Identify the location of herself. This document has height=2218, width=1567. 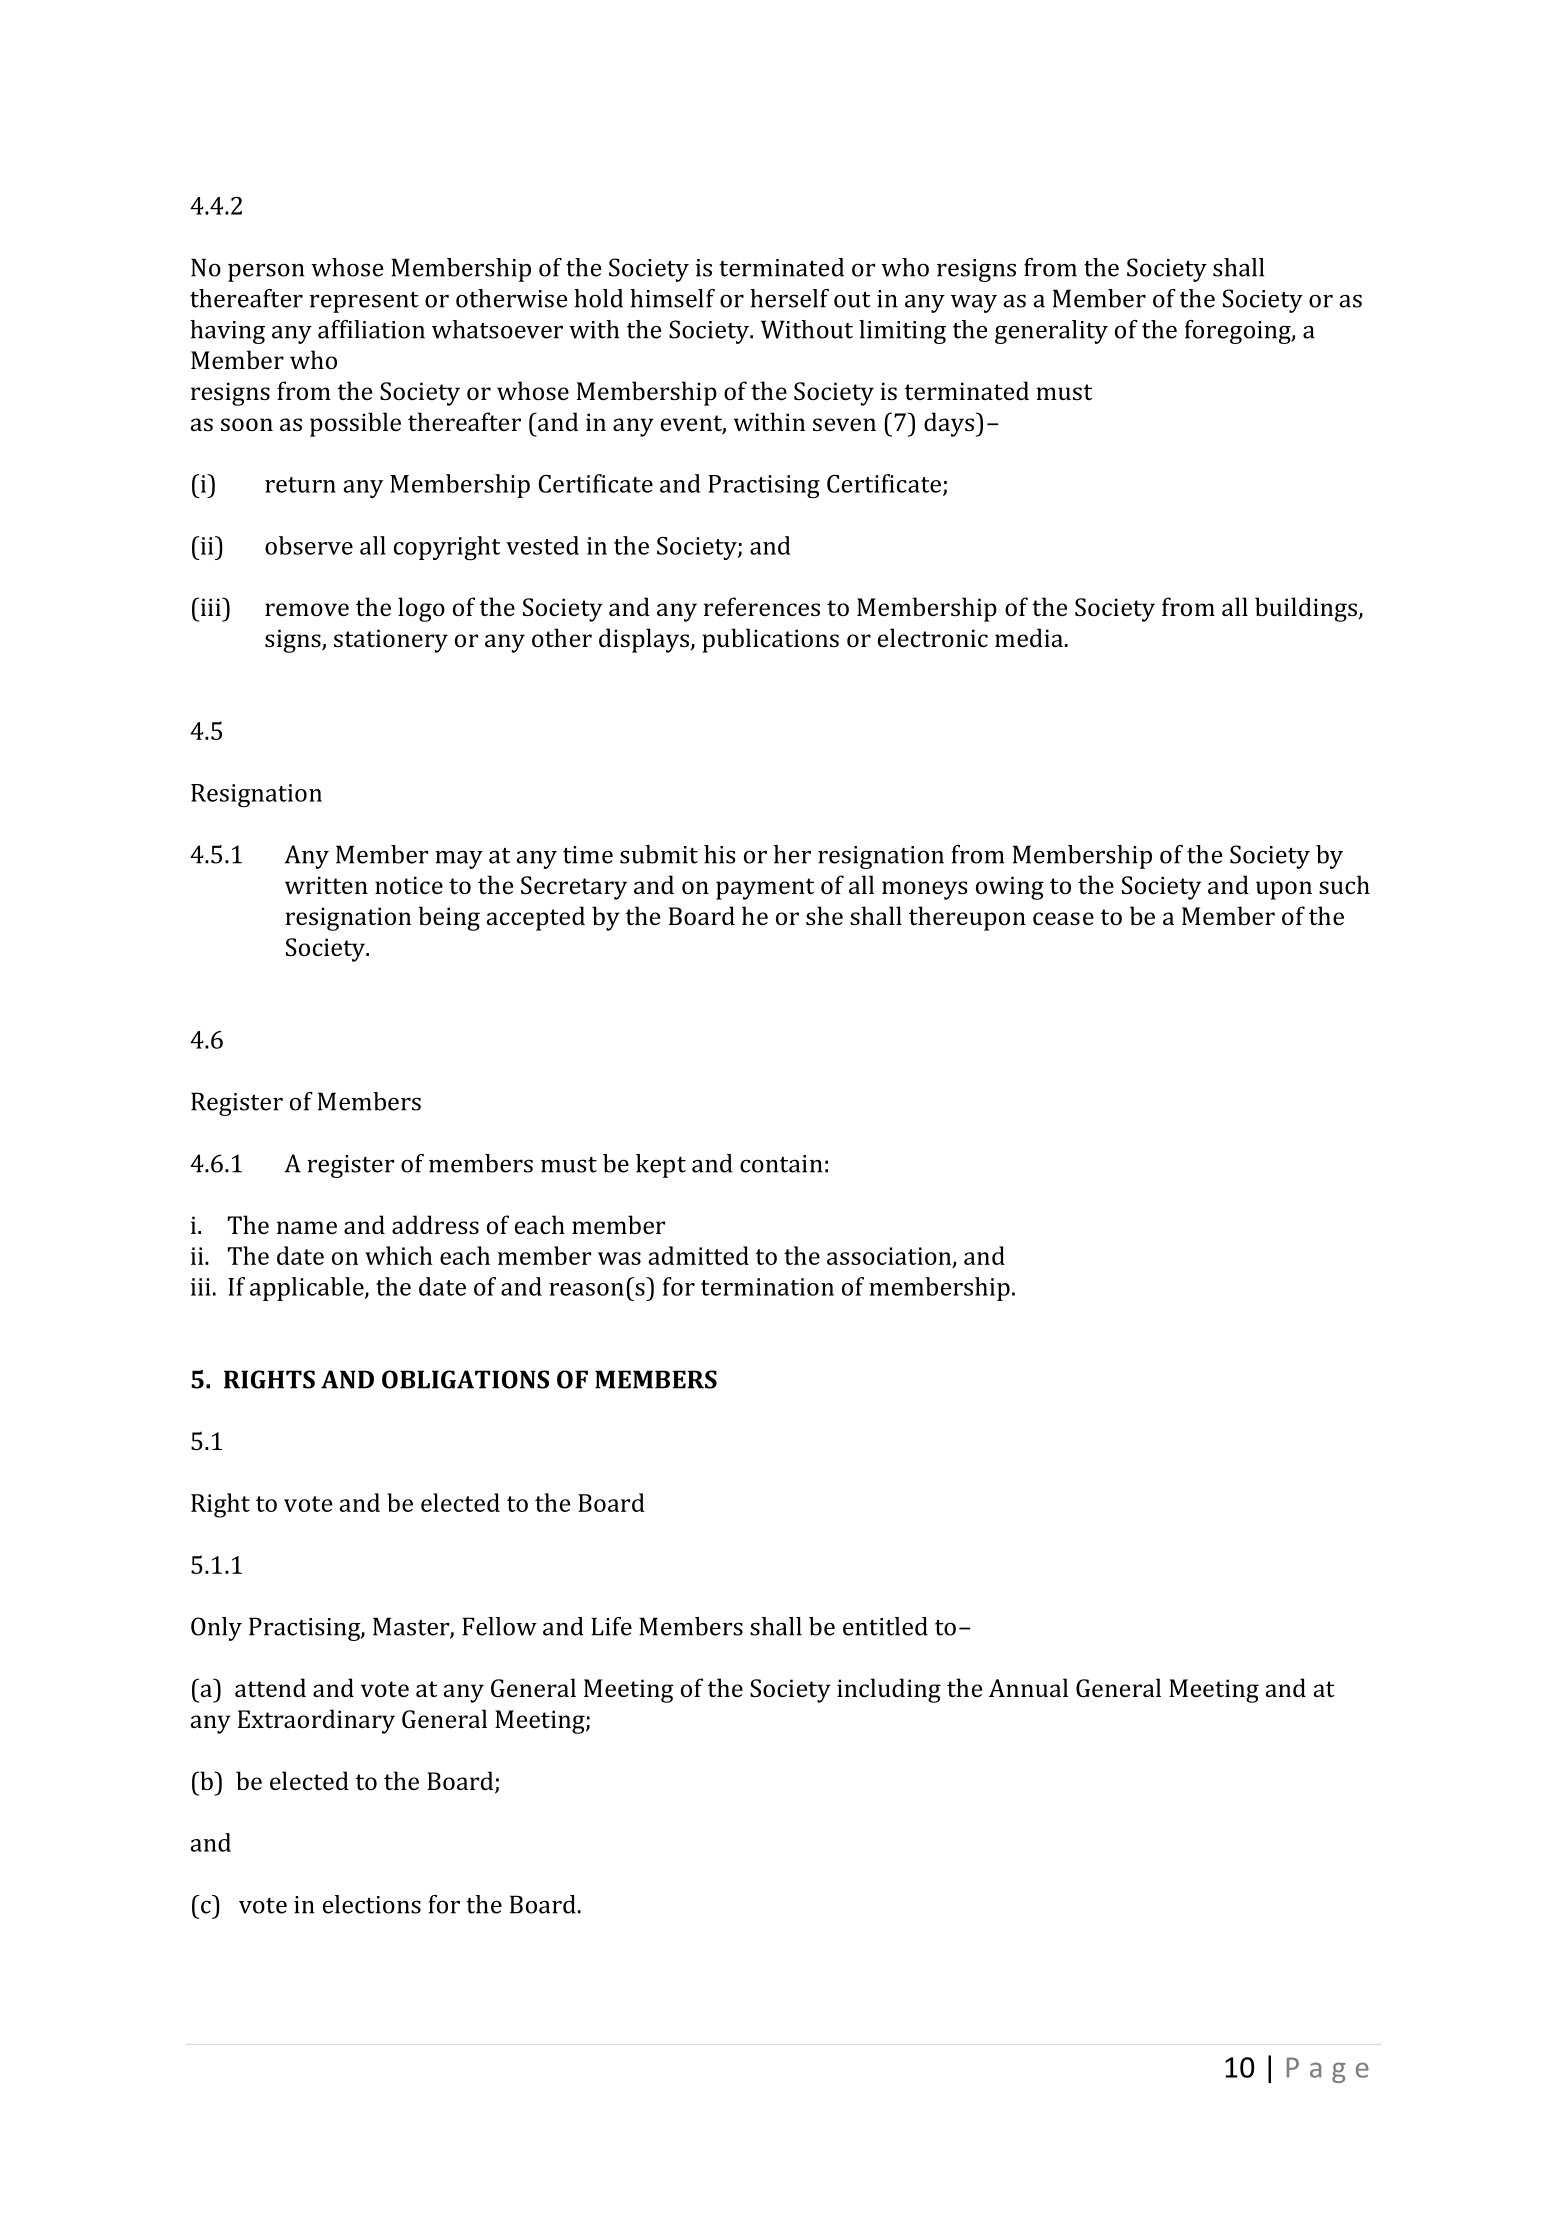
(789, 298).
